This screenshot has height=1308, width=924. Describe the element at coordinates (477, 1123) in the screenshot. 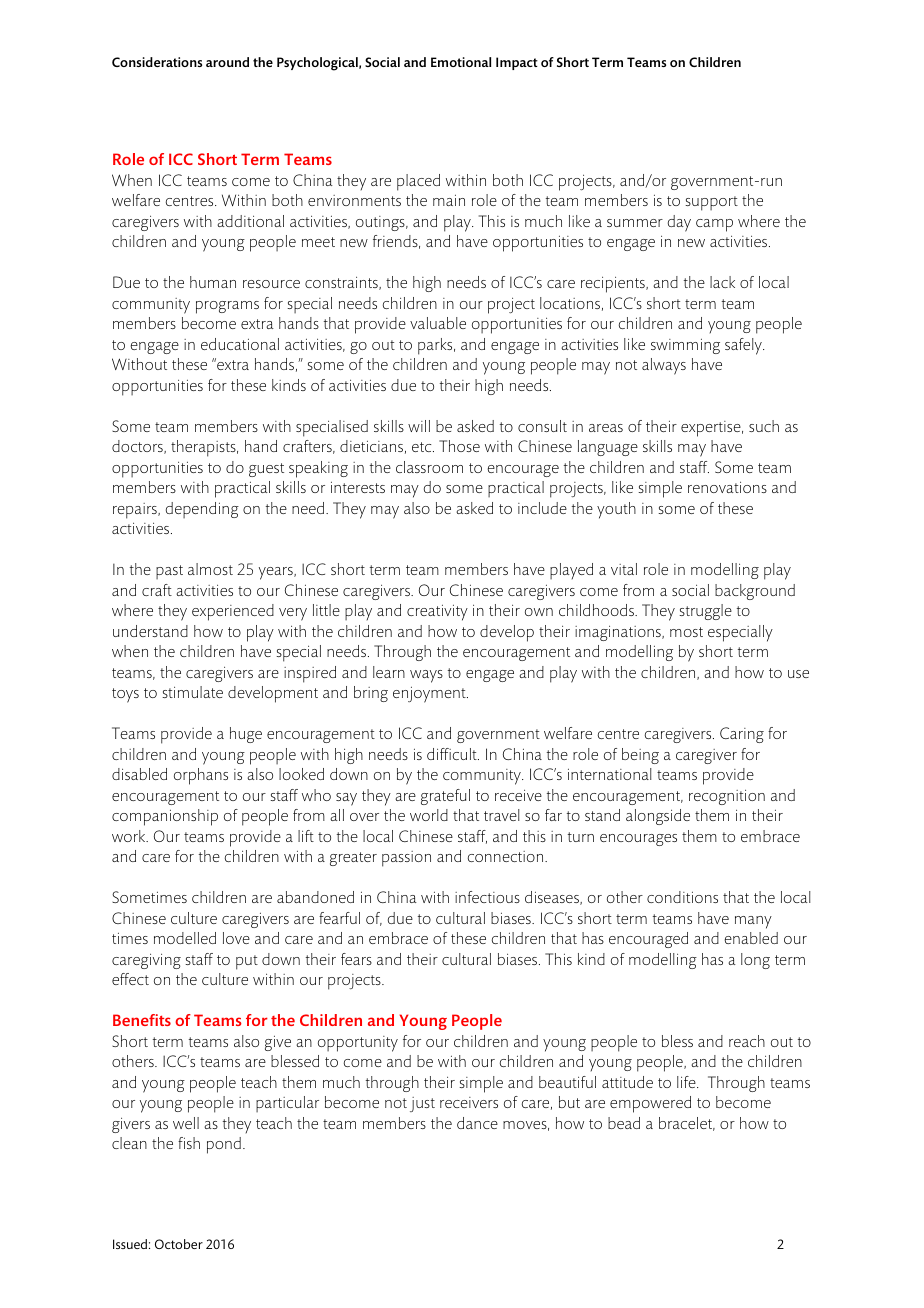

I see `dance` at that location.
